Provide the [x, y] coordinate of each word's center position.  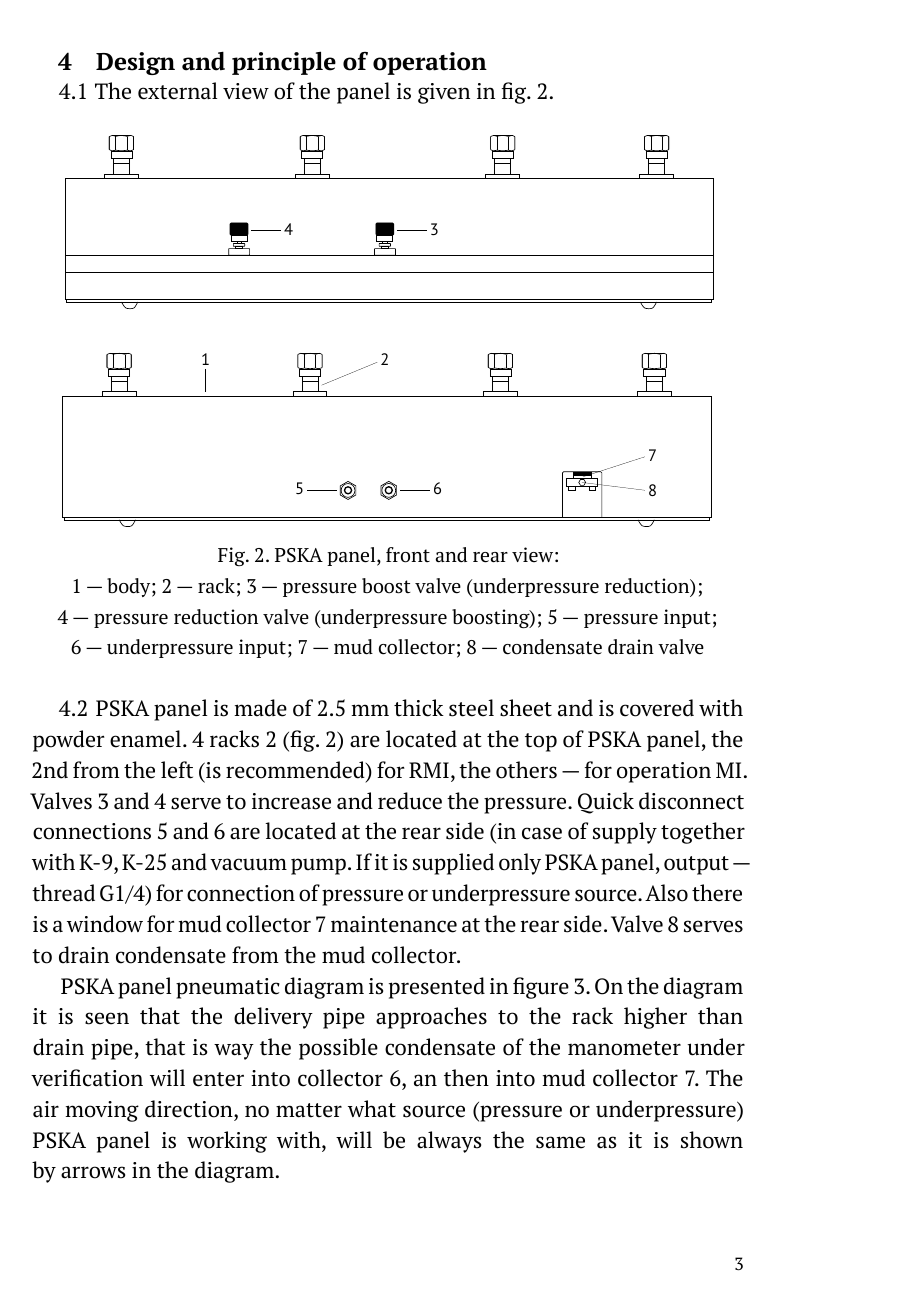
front [408, 555]
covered [657, 708]
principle [284, 63]
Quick [606, 803]
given [444, 93]
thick [419, 708]
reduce [410, 801]
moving [102, 1111]
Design [135, 63]
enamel [145, 739]
